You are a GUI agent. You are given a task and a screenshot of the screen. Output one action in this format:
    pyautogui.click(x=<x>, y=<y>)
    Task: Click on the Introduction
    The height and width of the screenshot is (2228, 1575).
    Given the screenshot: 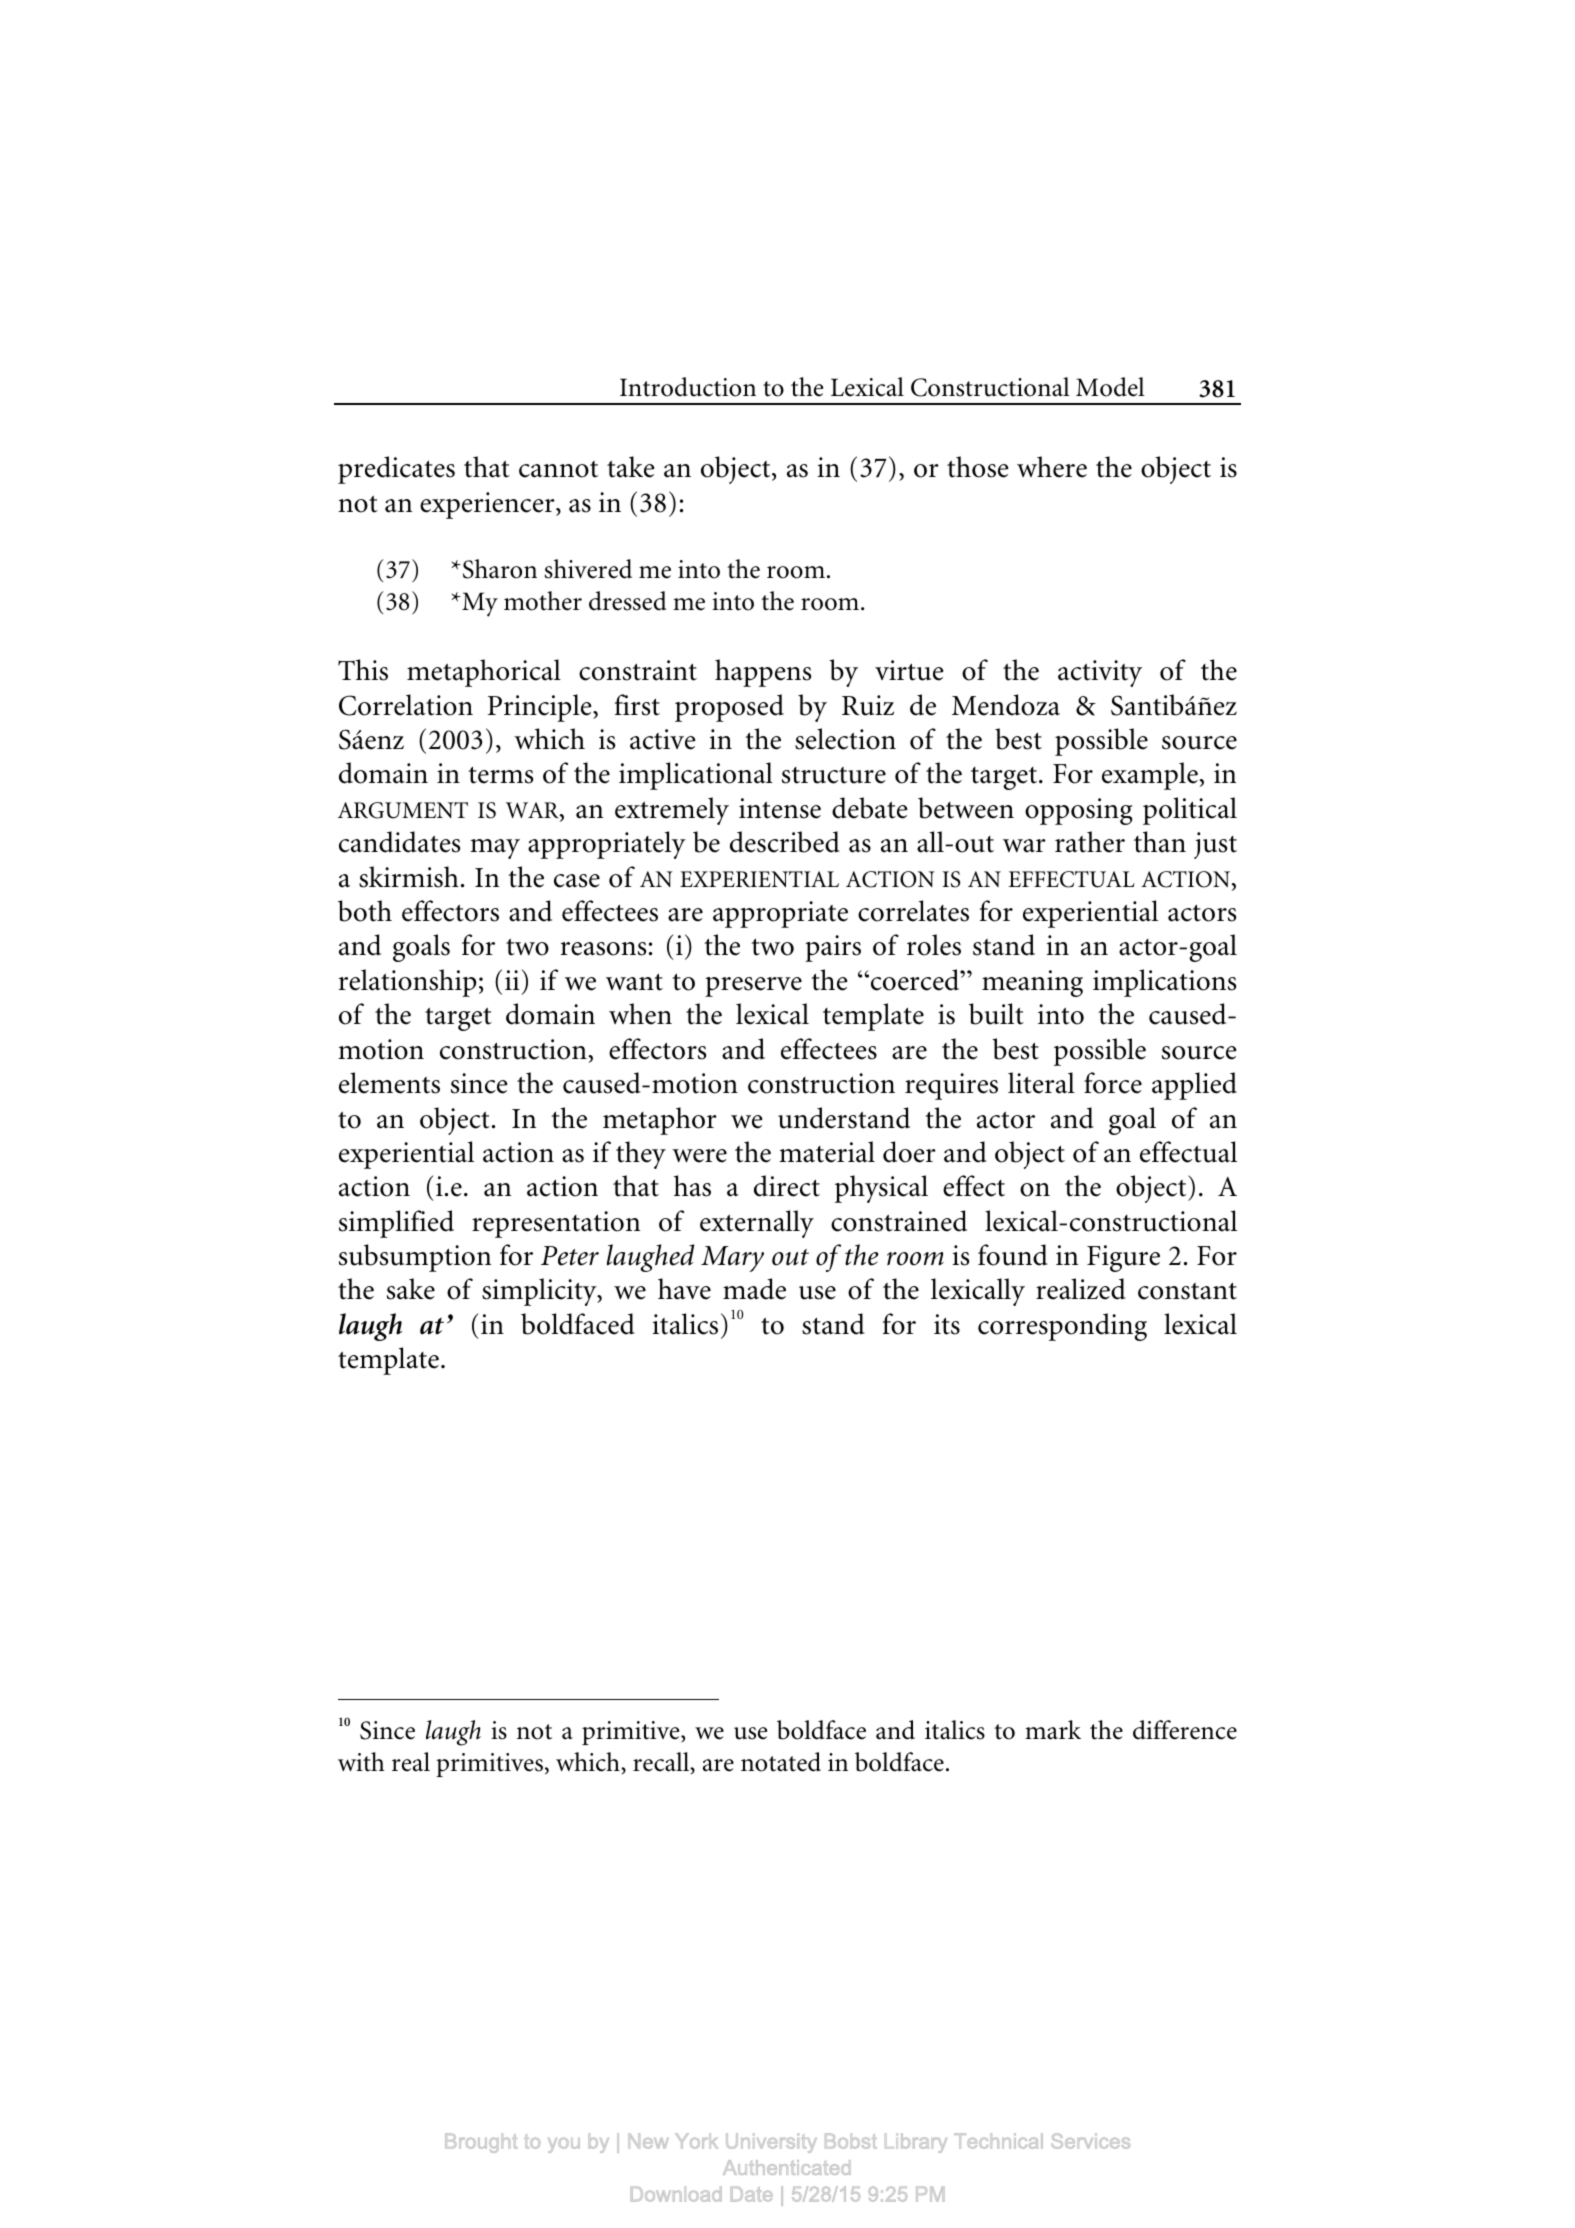 What is the action you would take?
    pyautogui.click(x=688, y=387)
